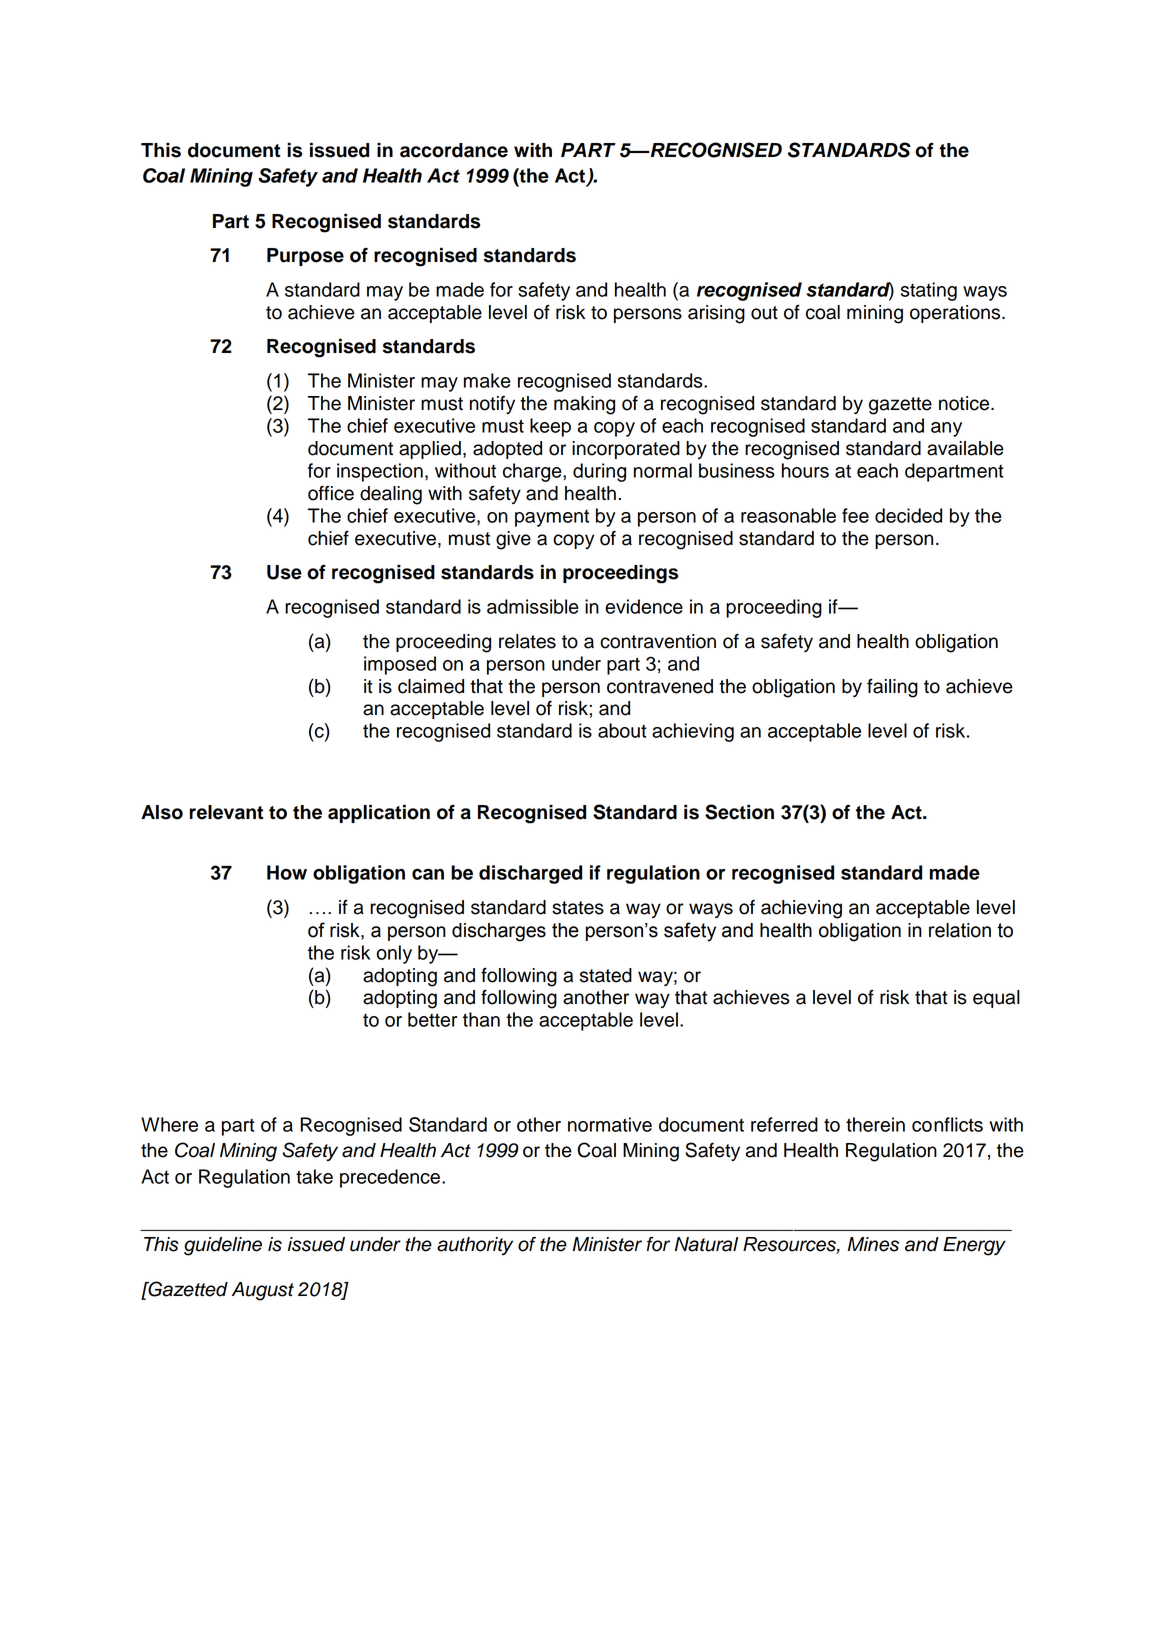 This screenshot has height=1647, width=1165. What do you see at coordinates (284, 572) in the screenshot?
I see `Use` at bounding box center [284, 572].
